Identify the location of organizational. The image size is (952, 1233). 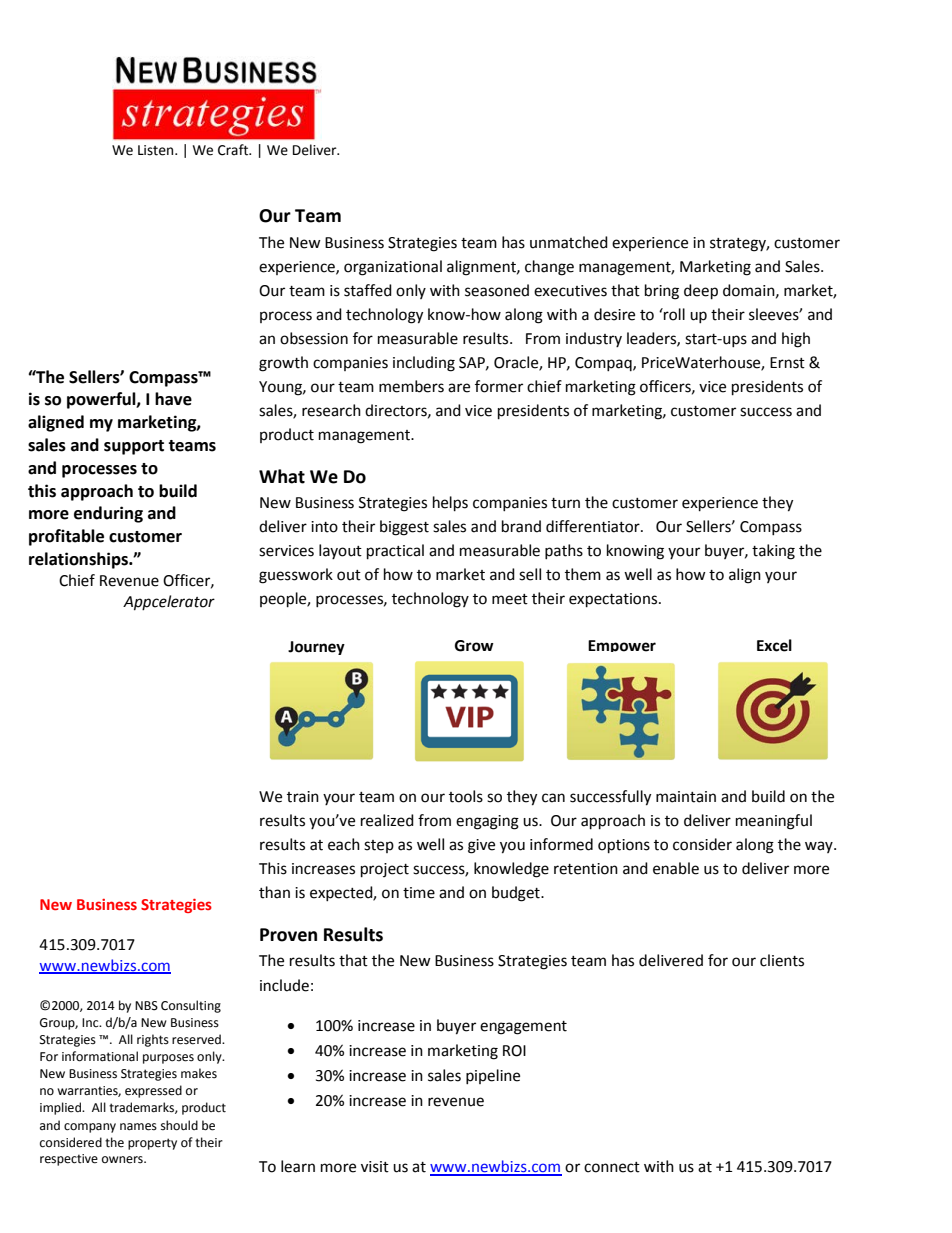
(393, 268).
